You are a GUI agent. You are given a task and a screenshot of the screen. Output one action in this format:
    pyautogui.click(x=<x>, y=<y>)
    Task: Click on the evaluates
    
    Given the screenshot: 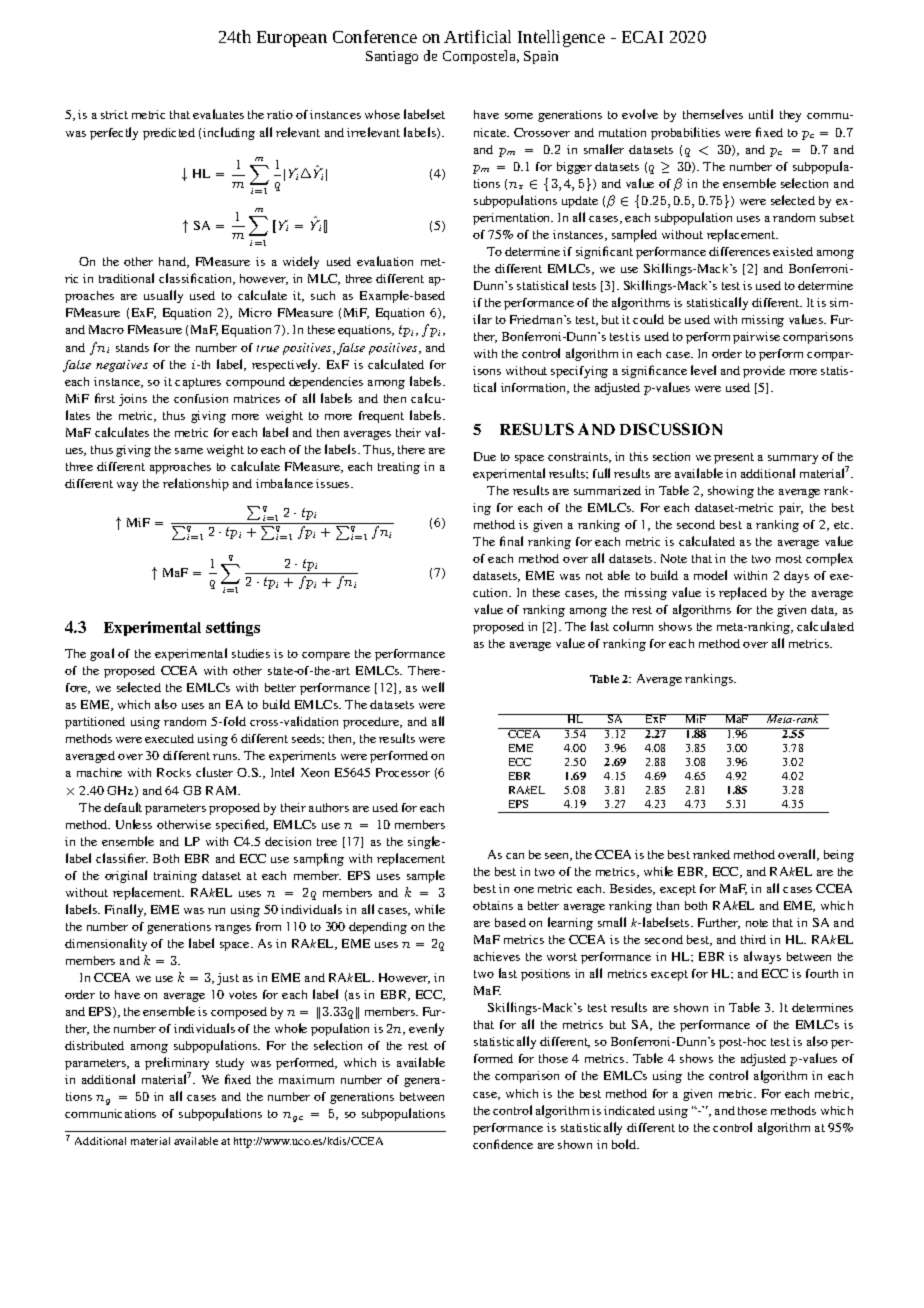 What is the action you would take?
    pyautogui.click(x=218, y=114)
